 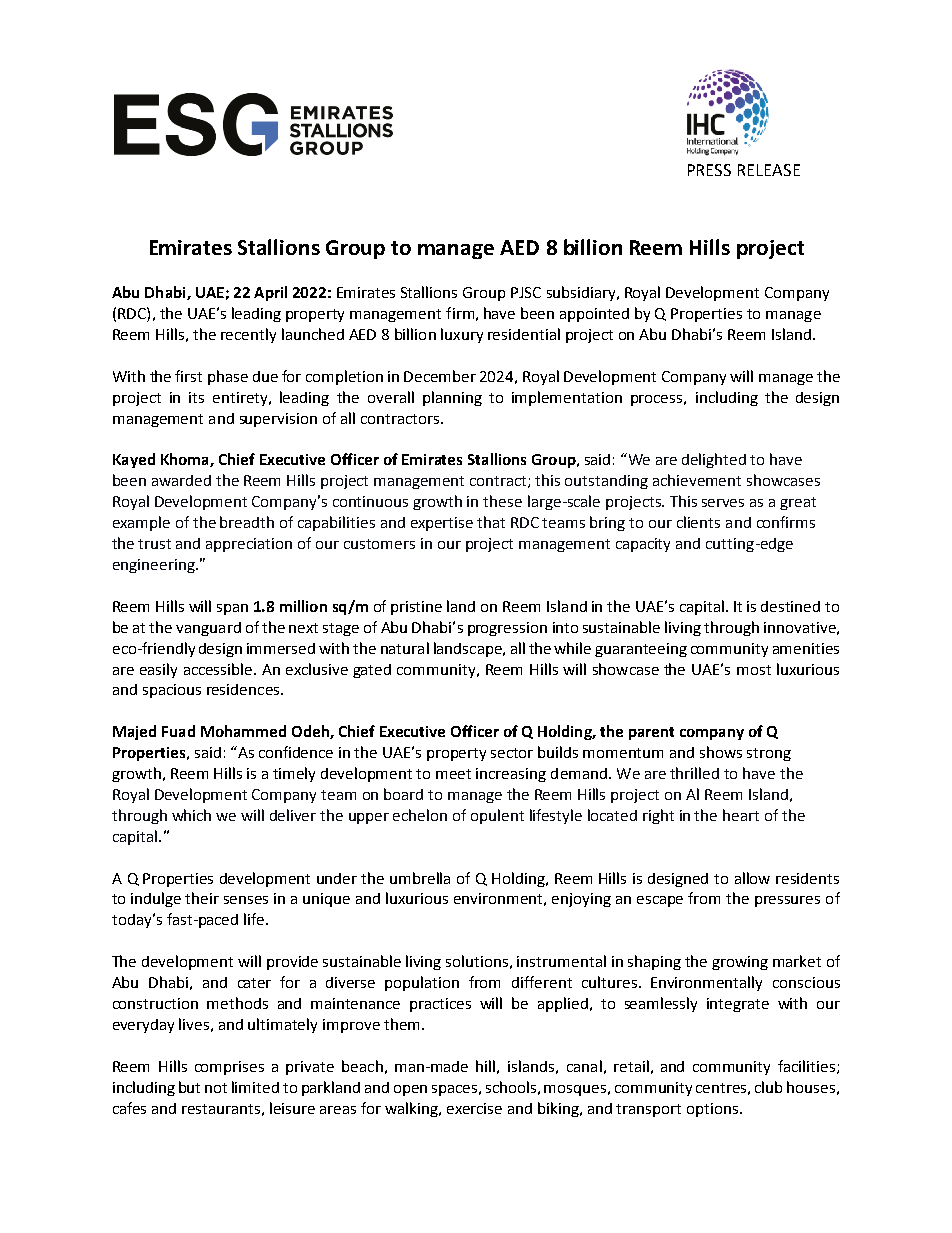 What do you see at coordinates (216, 1088) in the screenshot?
I see `not` at bounding box center [216, 1088].
